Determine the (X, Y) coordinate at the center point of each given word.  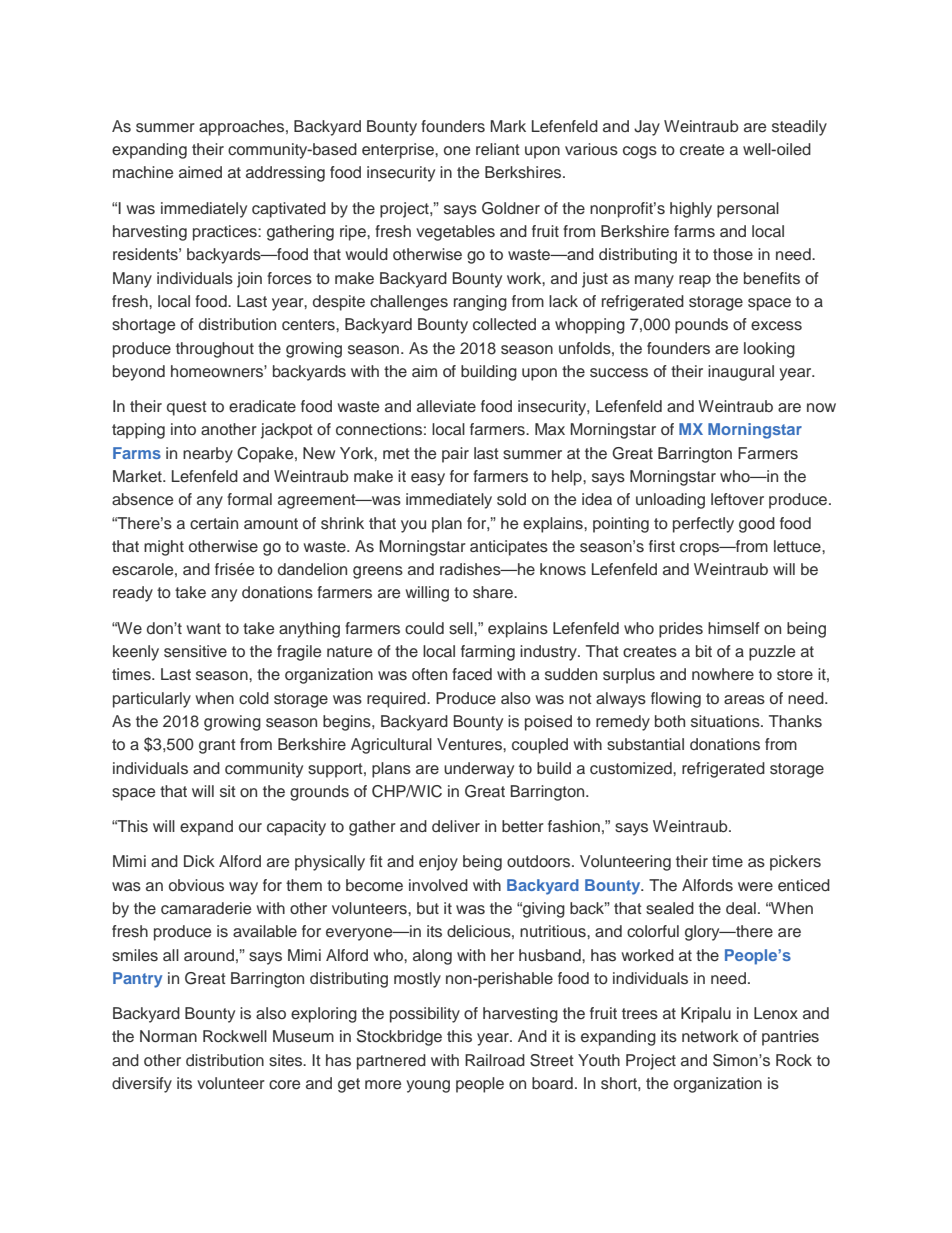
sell (462, 628)
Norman (168, 1036)
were (755, 887)
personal (748, 210)
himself (734, 628)
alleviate (446, 406)
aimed (200, 172)
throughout (215, 350)
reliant (498, 149)
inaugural (741, 373)
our (250, 828)
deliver (456, 826)
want (203, 628)
